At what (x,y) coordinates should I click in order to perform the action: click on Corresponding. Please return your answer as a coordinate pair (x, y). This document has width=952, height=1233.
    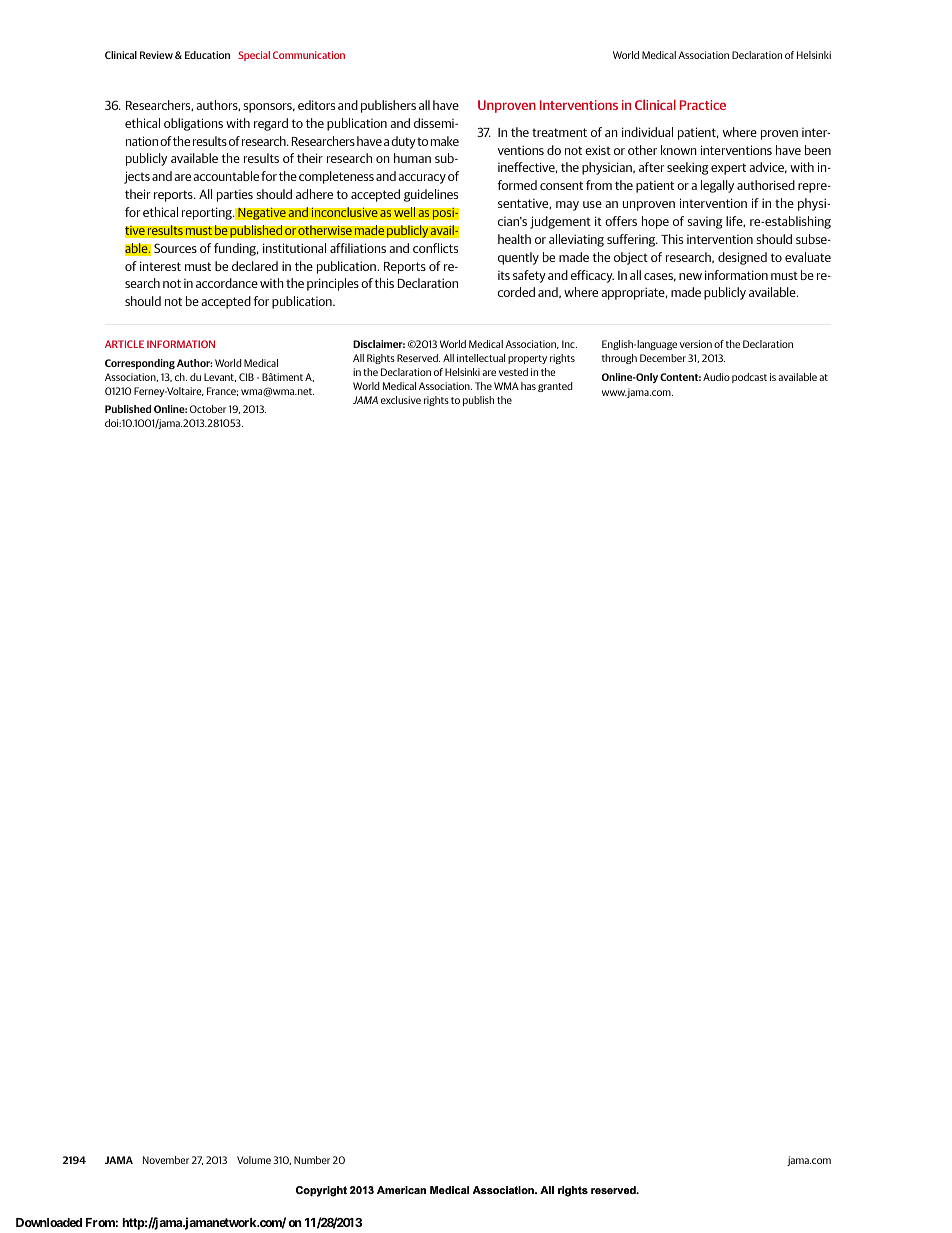
    Looking at the image, I should click on (140, 364).
